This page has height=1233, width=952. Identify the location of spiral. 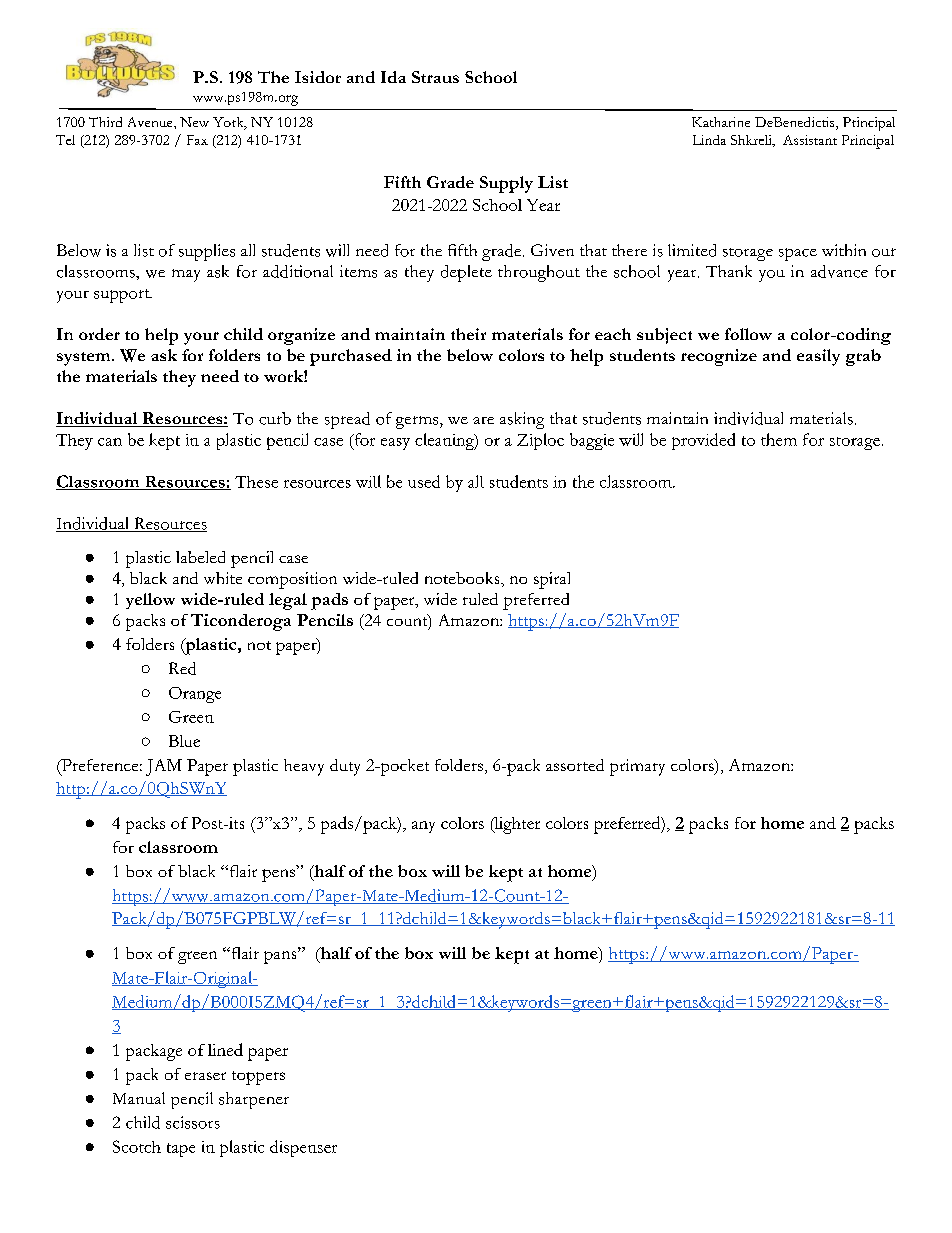
(552, 580).
